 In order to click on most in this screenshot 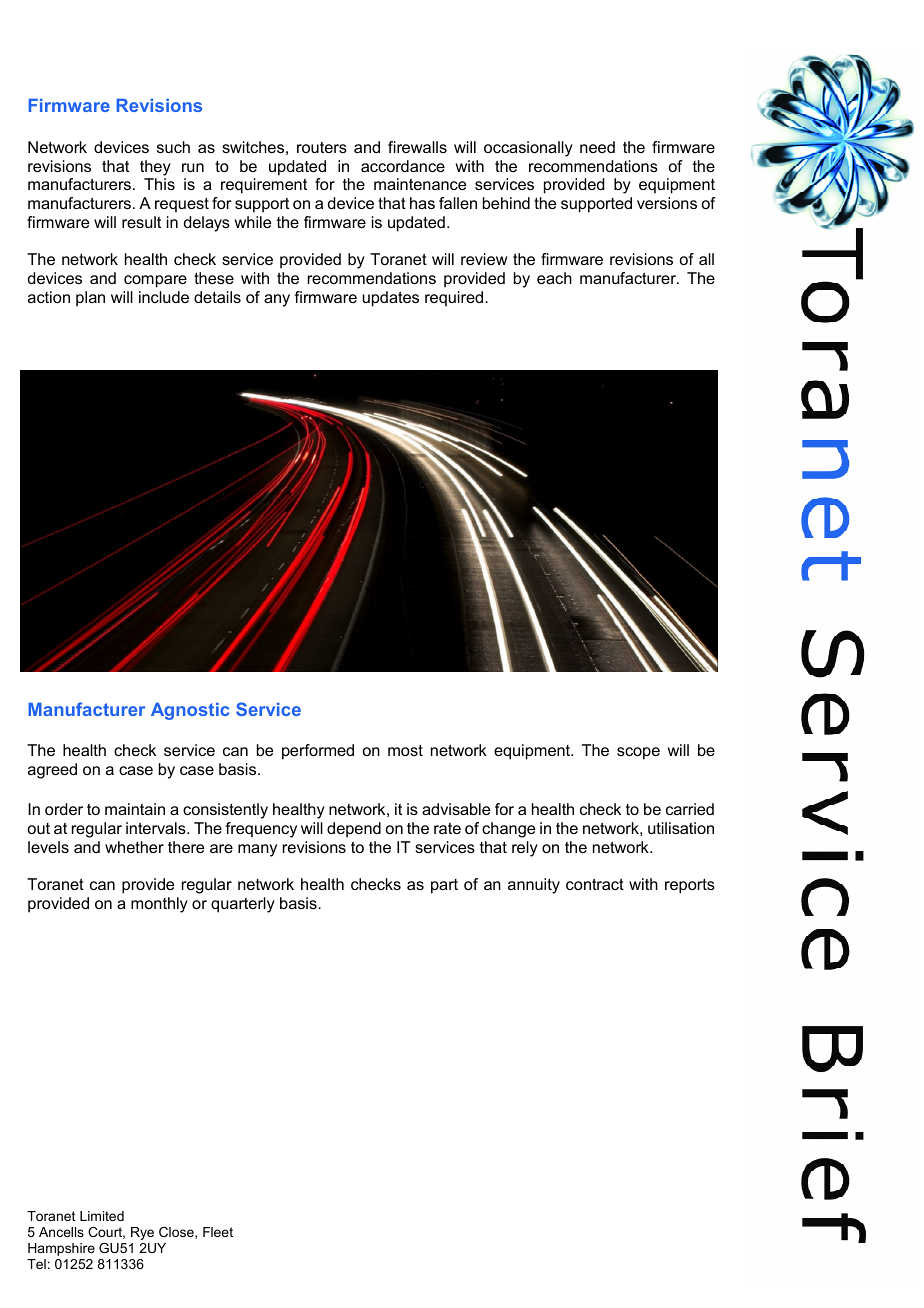, I will do `click(405, 750)`.
